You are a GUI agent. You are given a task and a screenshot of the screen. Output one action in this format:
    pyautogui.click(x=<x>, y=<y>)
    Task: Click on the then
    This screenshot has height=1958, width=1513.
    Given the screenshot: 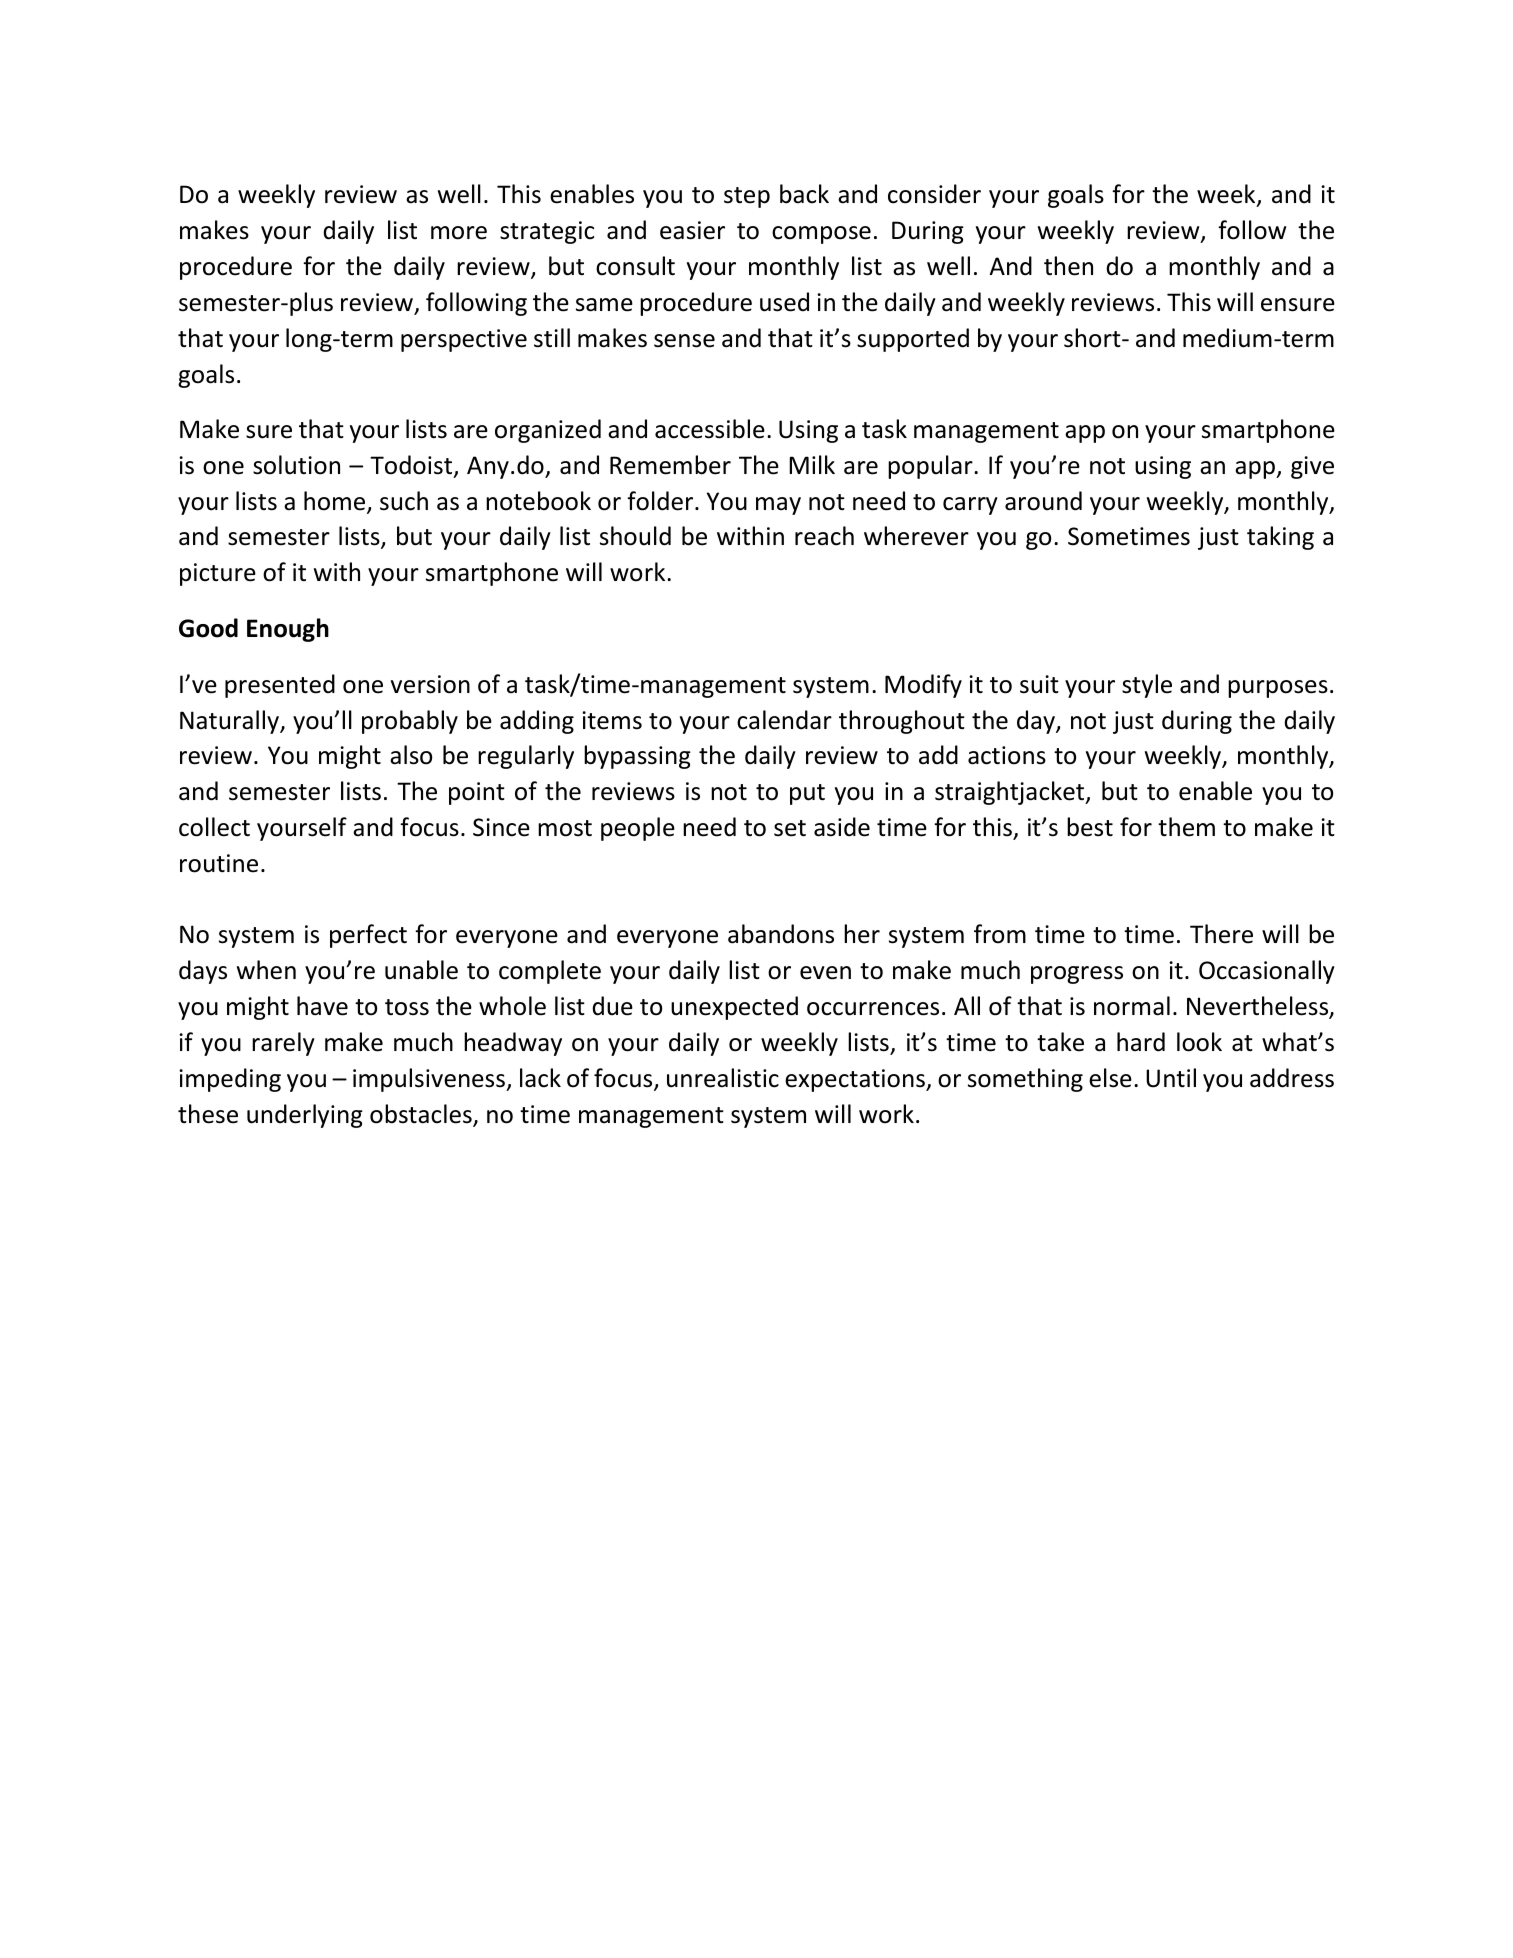 What is the action you would take?
    pyautogui.click(x=1068, y=266)
